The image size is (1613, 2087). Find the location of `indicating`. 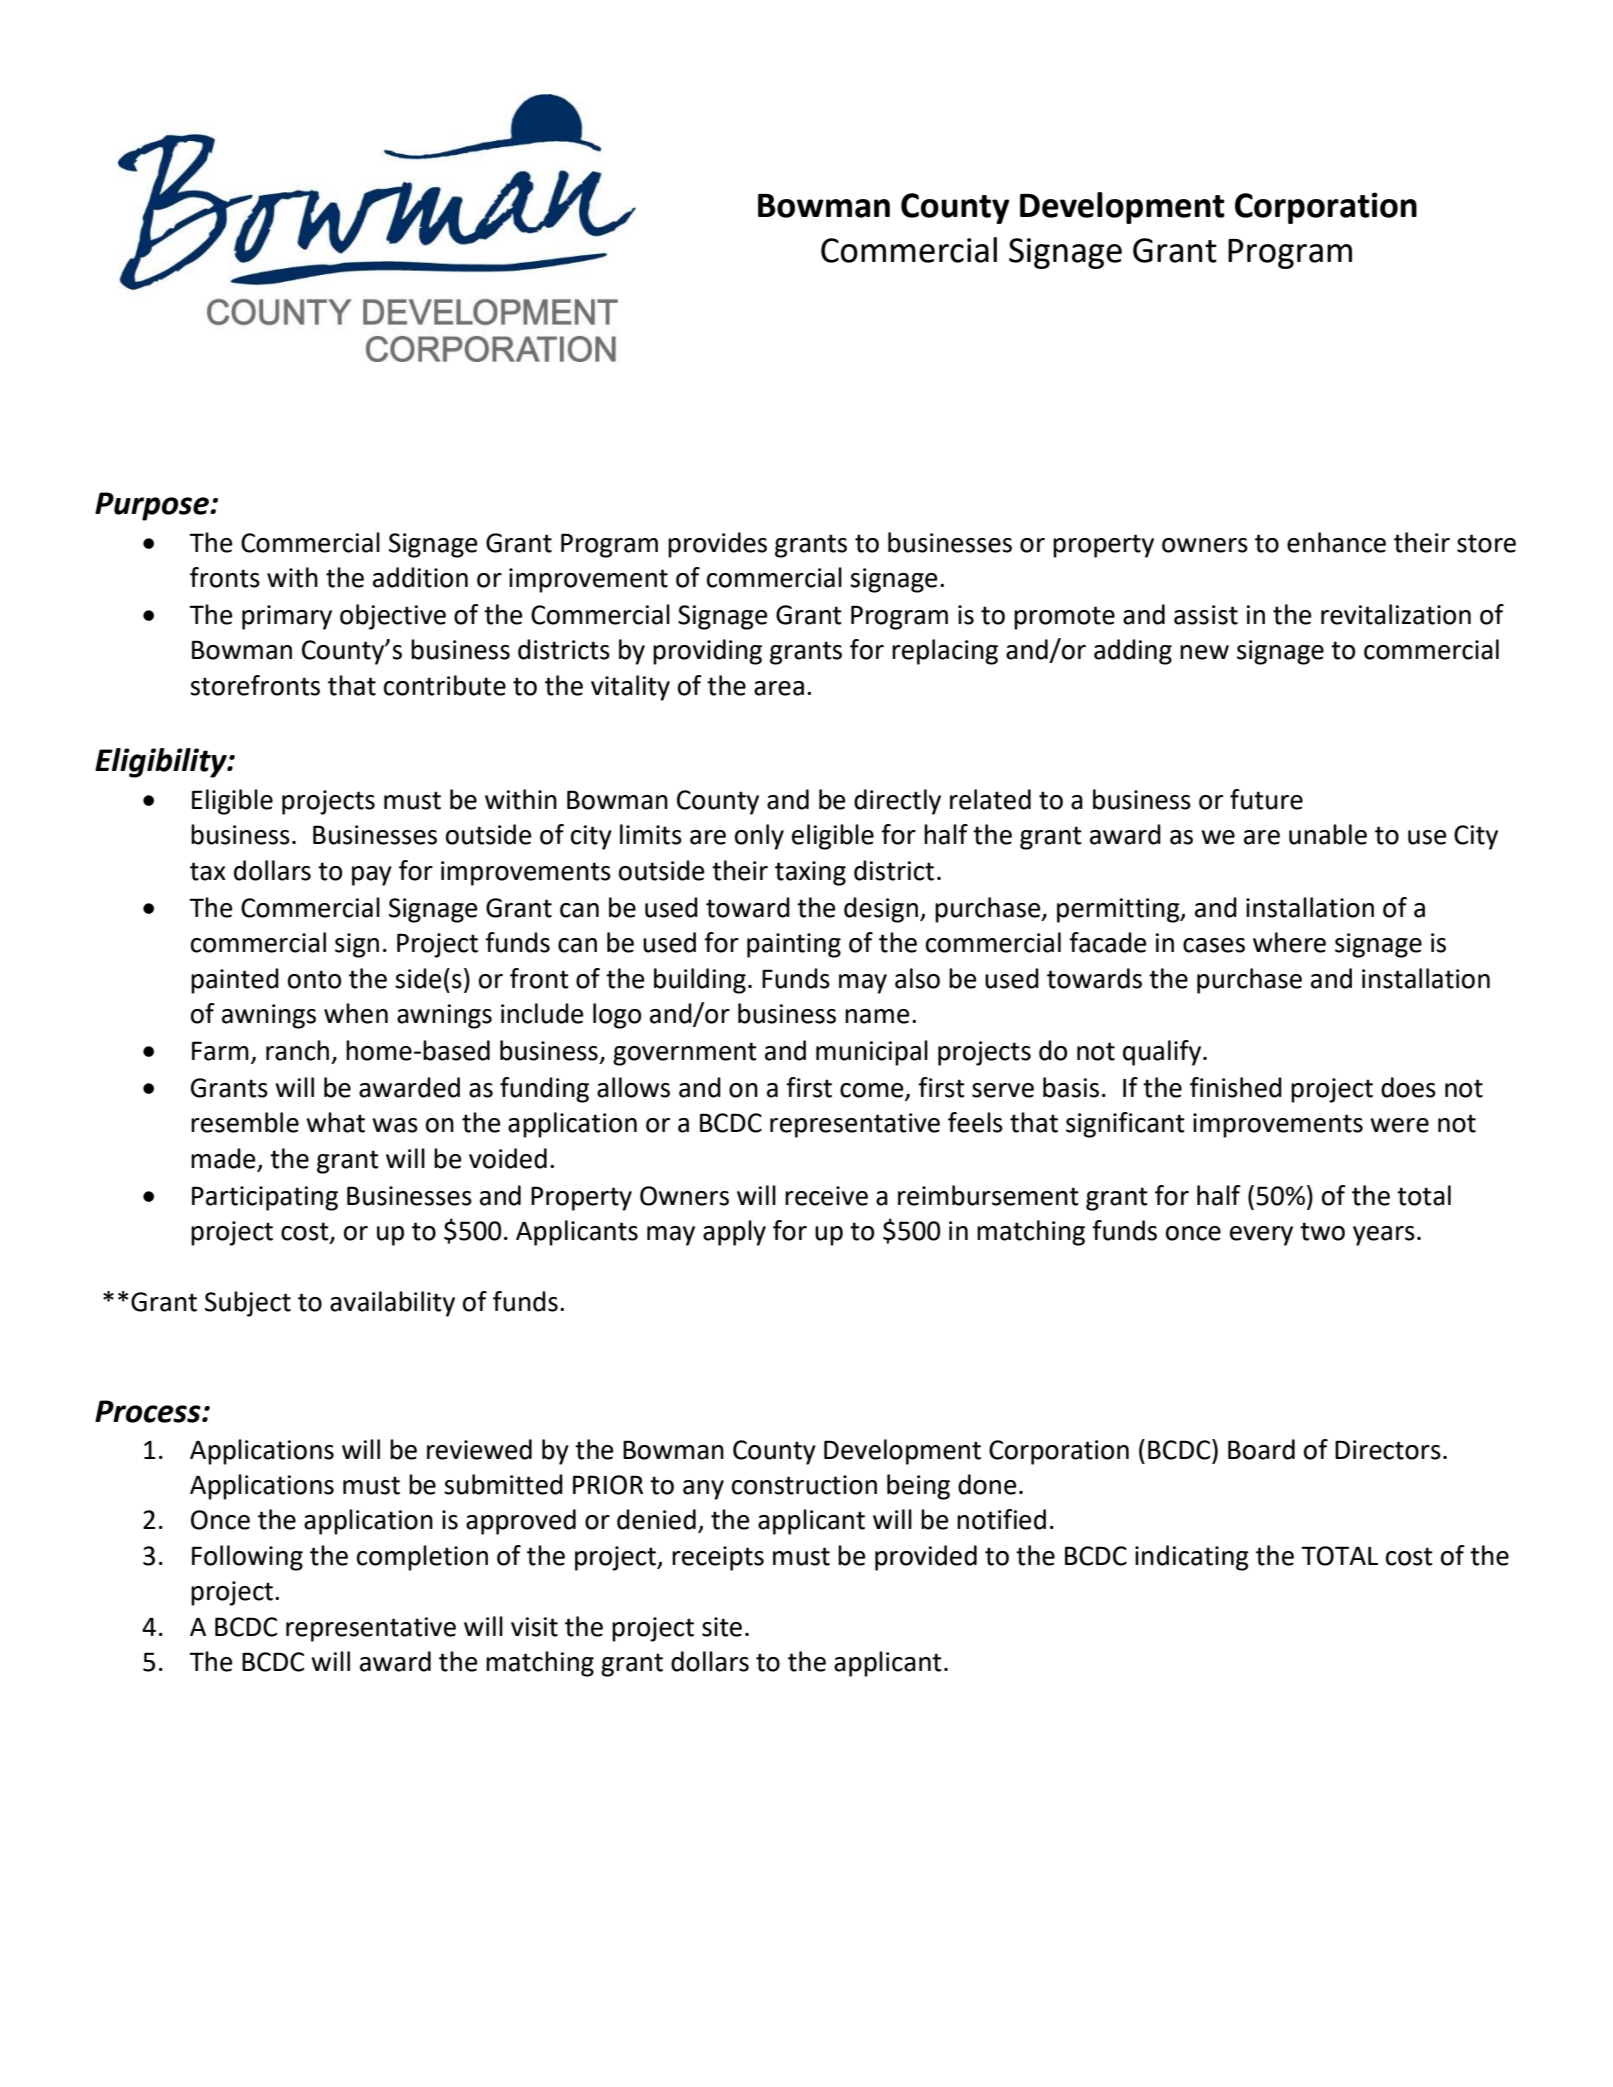

indicating is located at coordinates (1192, 1558).
